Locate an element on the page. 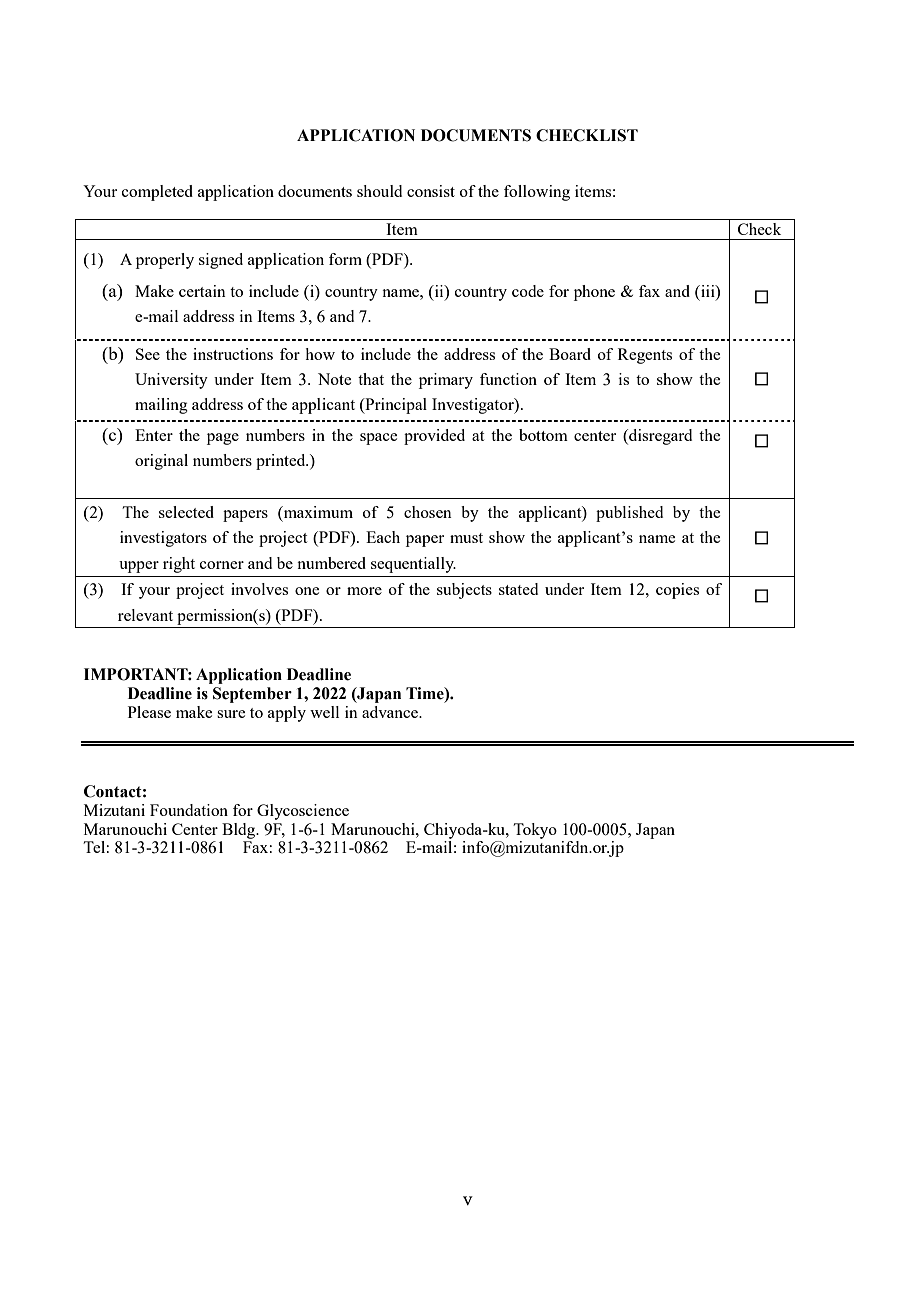  copies is located at coordinates (677, 591).
